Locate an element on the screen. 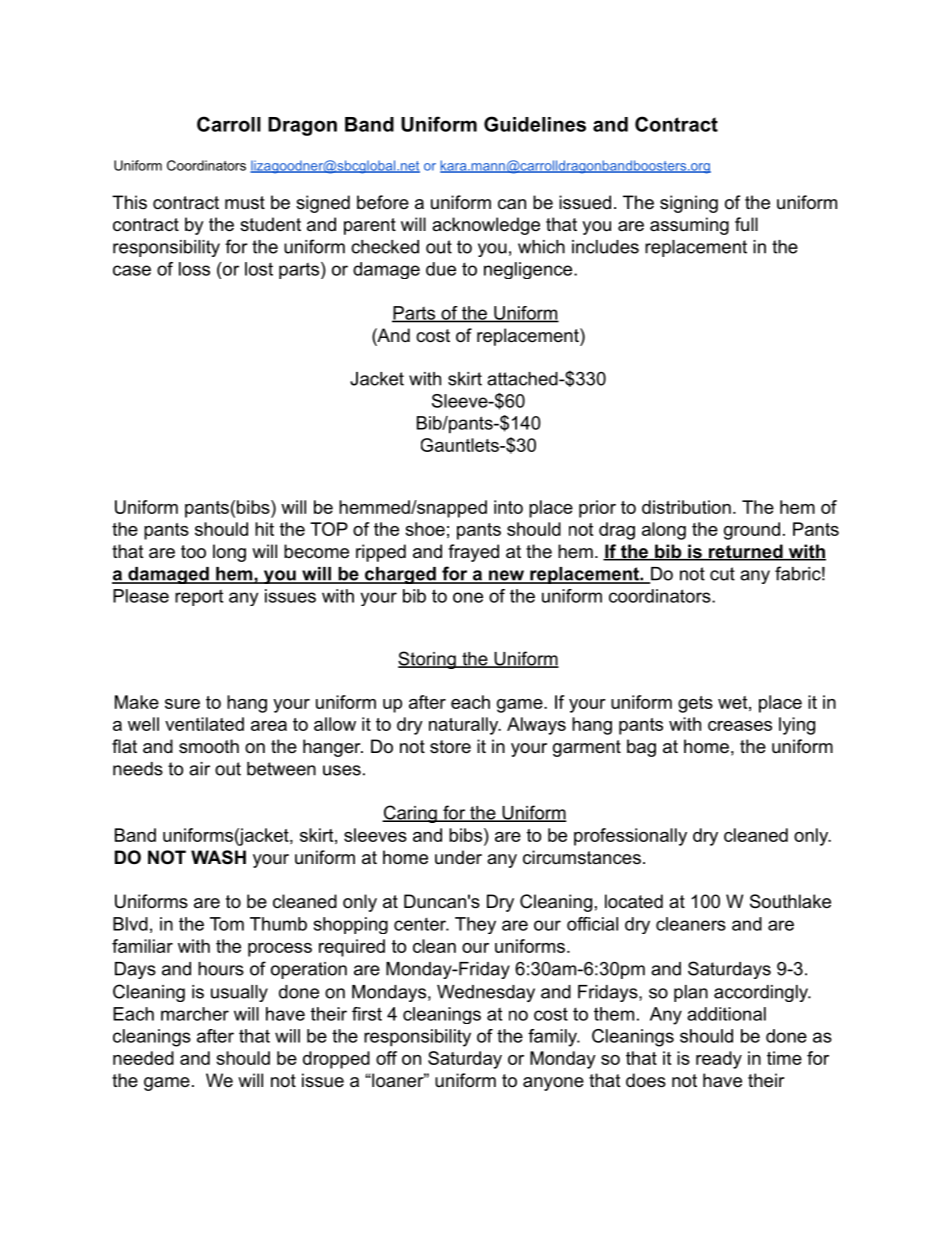 The height and width of the screenshot is (1233, 952). marcher is located at coordinates (195, 1014).
